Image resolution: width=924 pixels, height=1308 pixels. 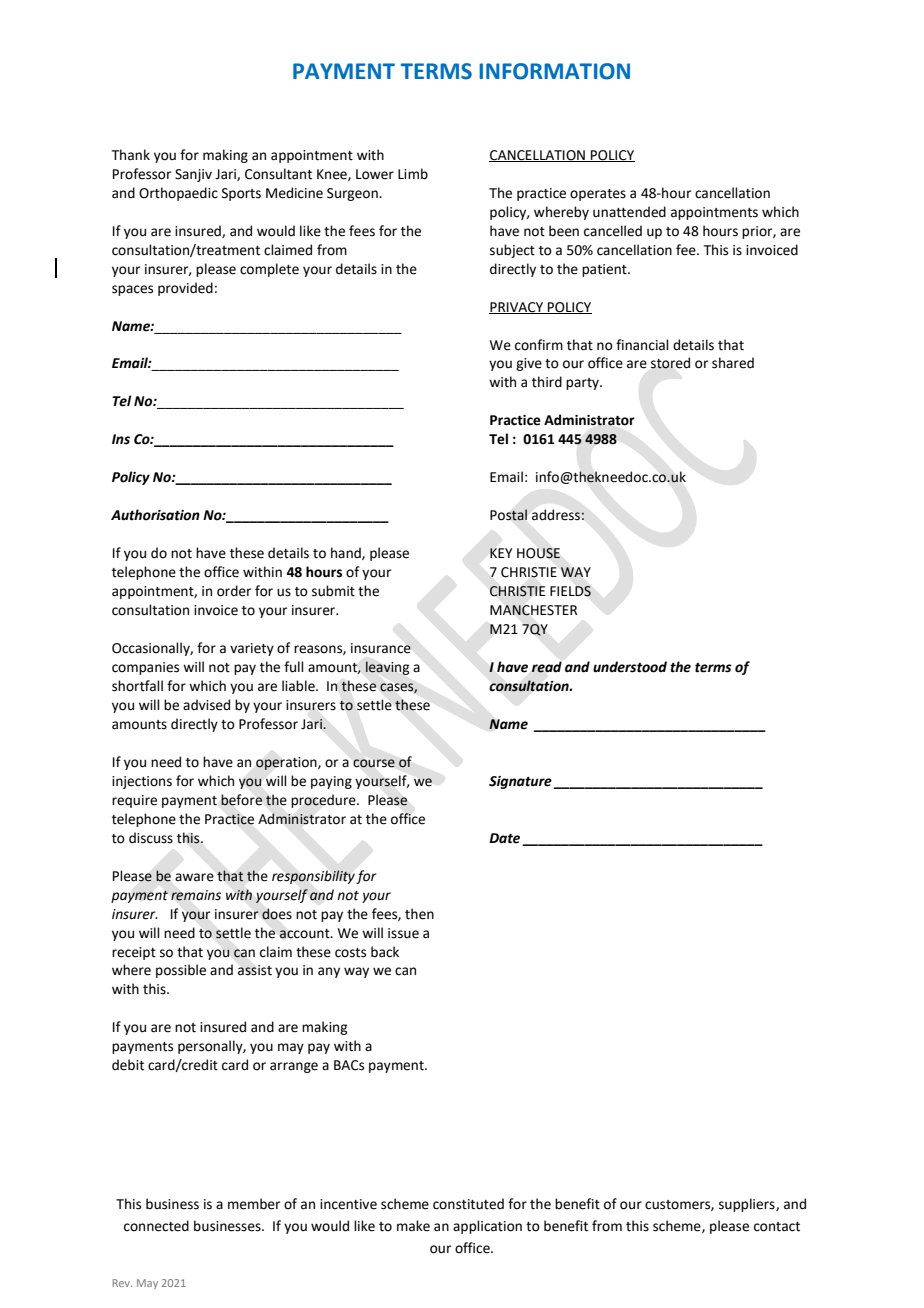 I want to click on connected, so click(x=156, y=1226).
